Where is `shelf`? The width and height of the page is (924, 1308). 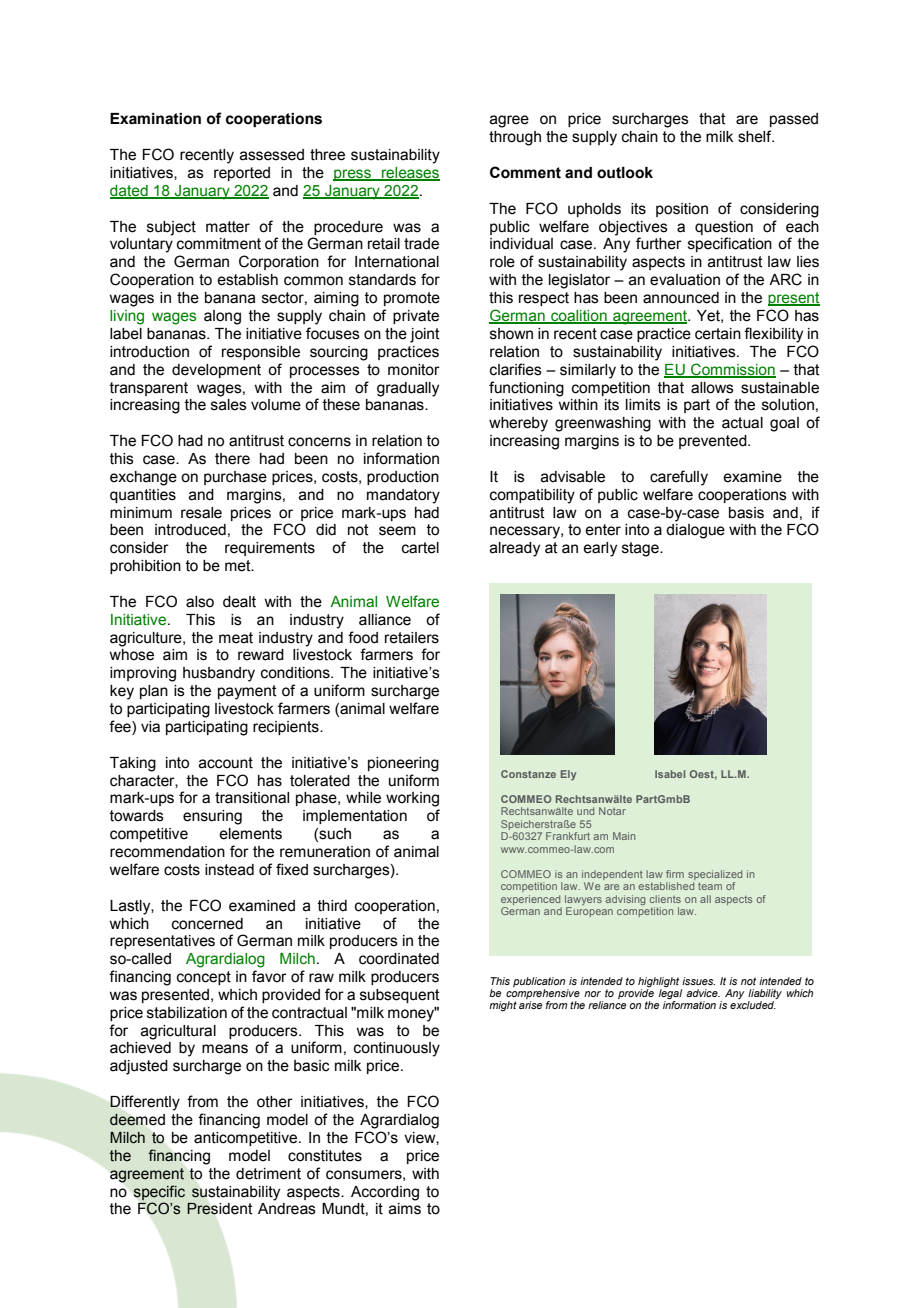 shelf is located at coordinates (756, 136).
